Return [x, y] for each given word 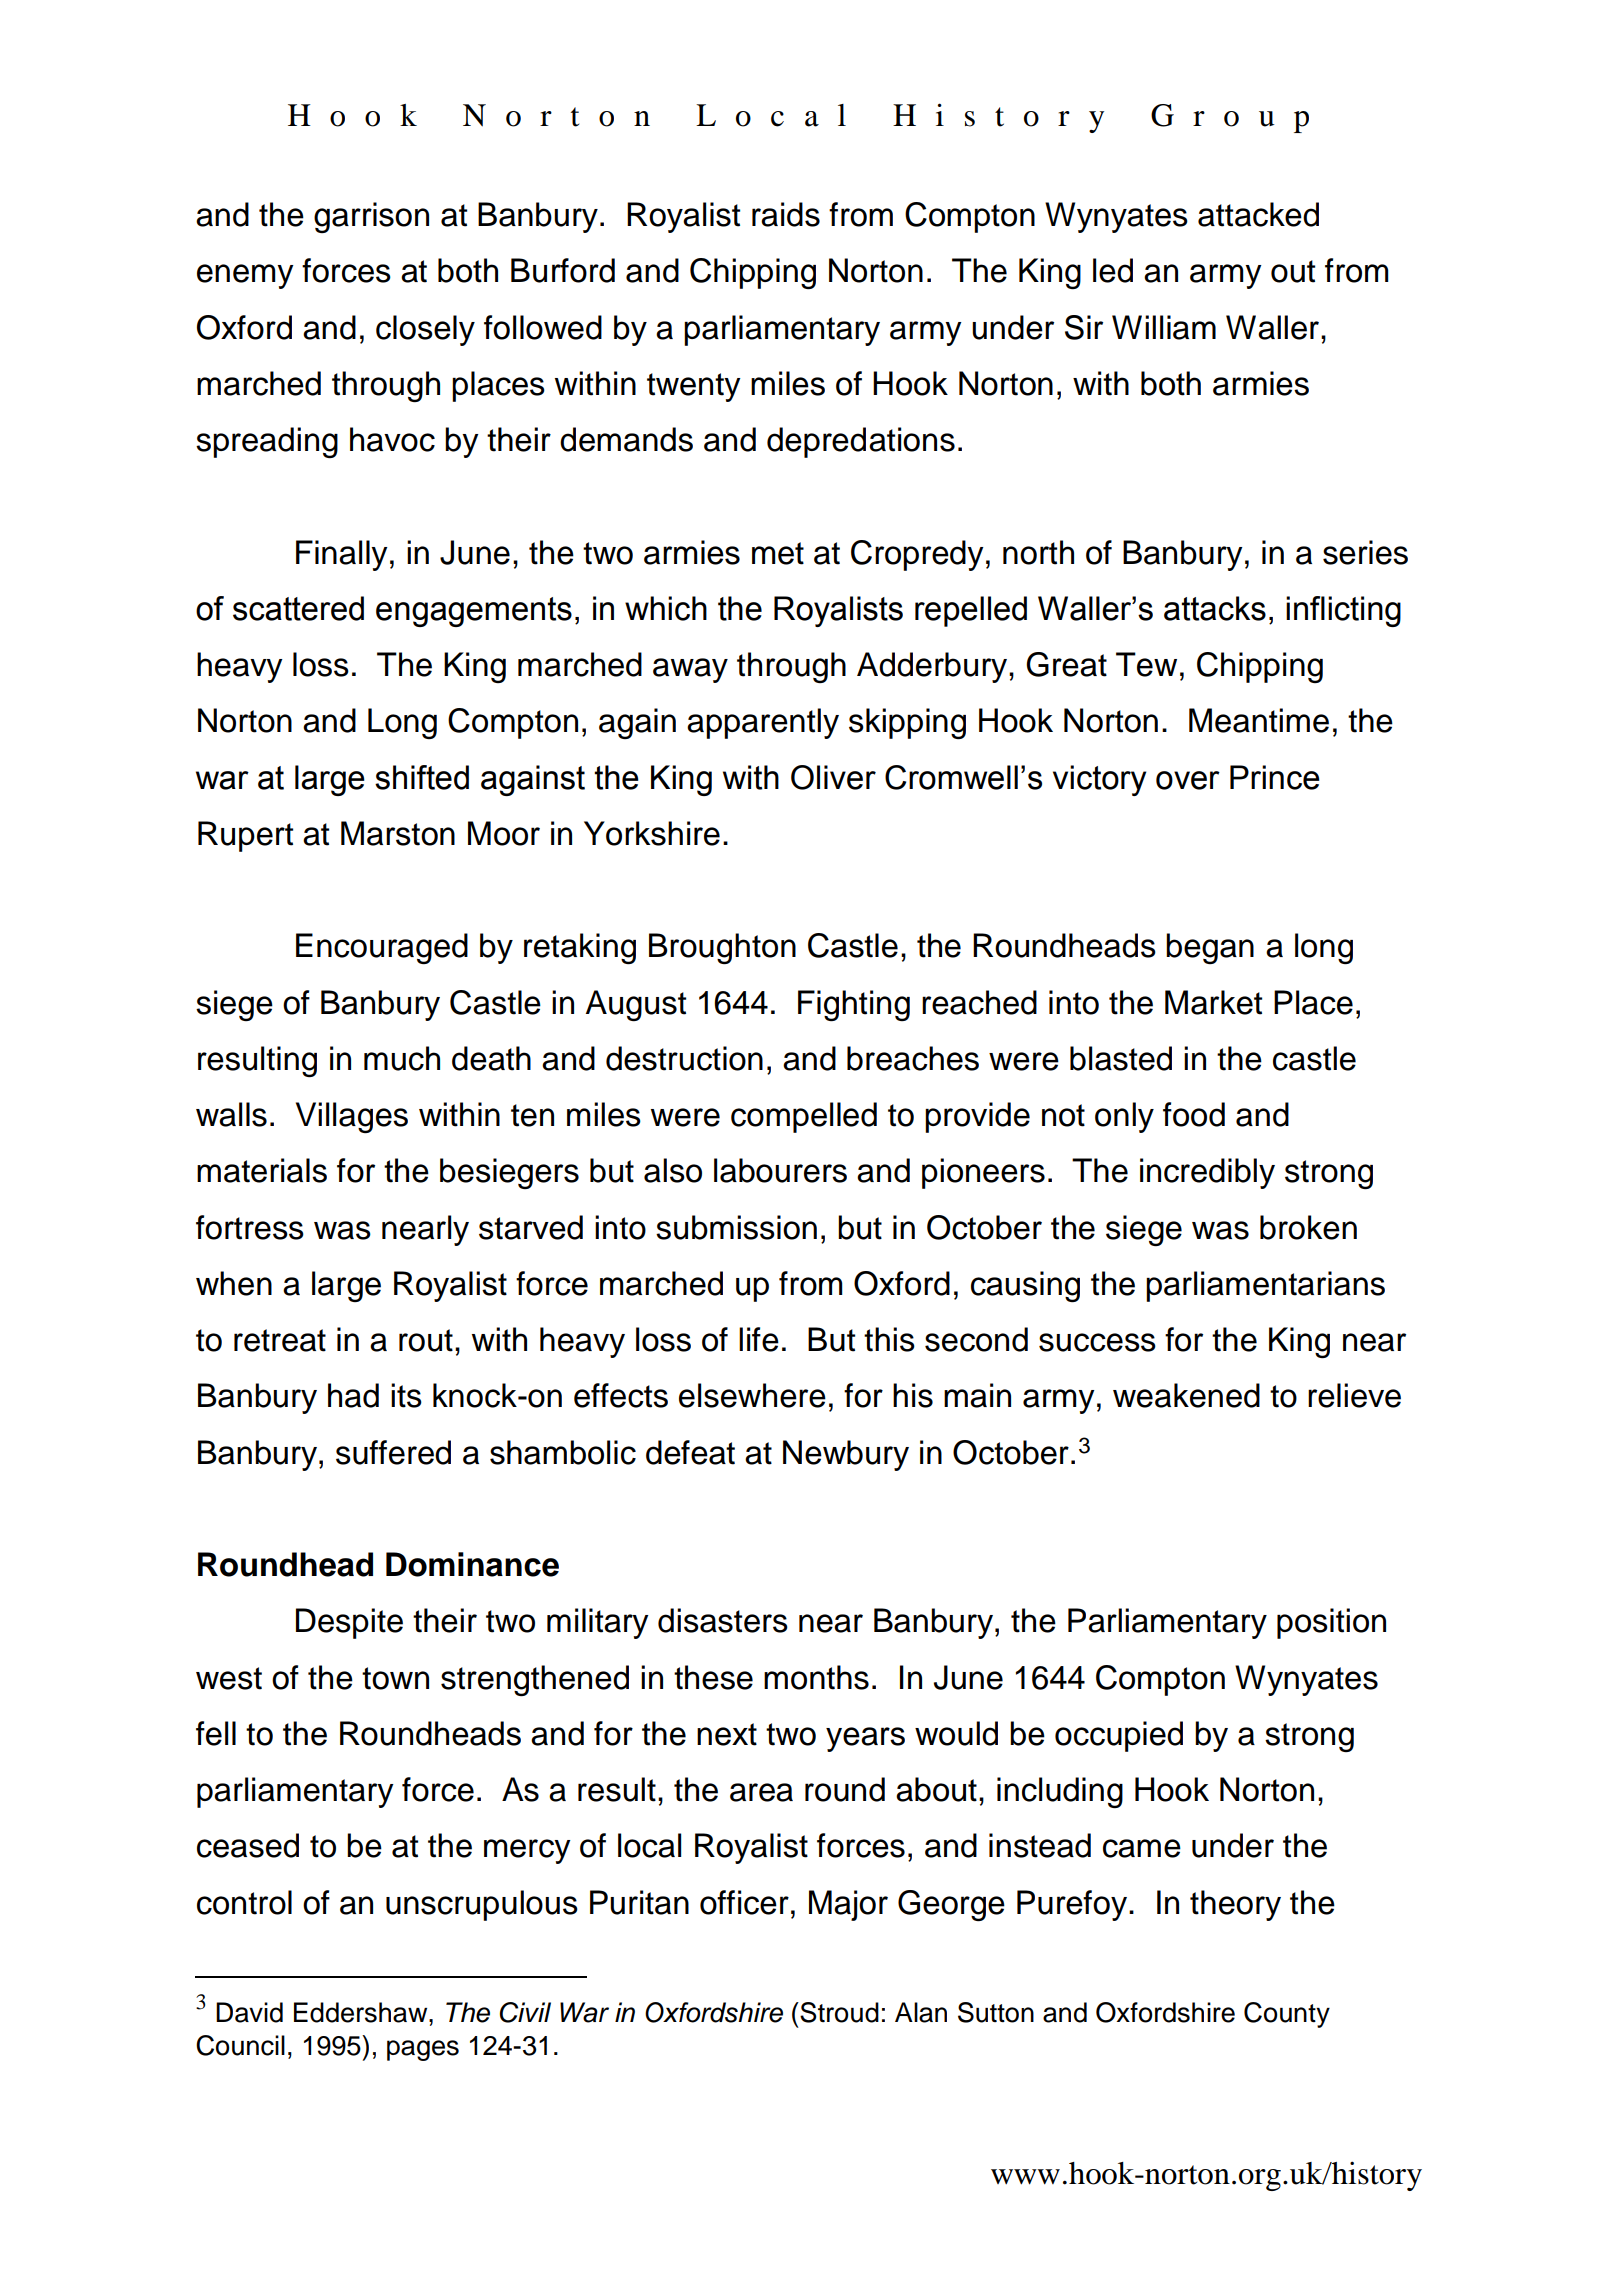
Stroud [838, 2012]
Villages [352, 1117]
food [1194, 1114]
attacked [1258, 214]
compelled [804, 1117]
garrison [371, 217]
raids [786, 214]
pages [423, 2050]
